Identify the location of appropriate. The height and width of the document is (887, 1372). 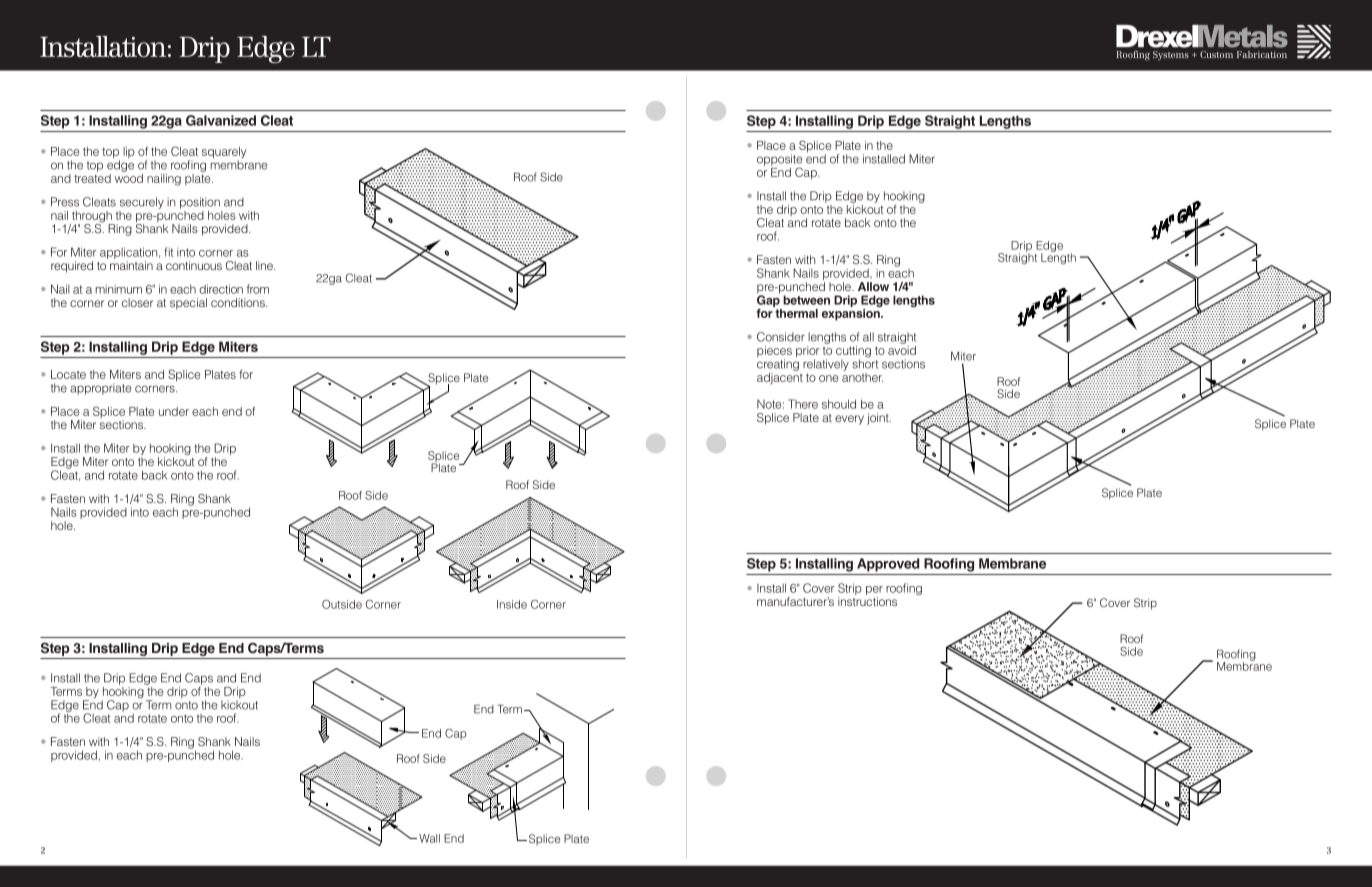
(100, 389).
